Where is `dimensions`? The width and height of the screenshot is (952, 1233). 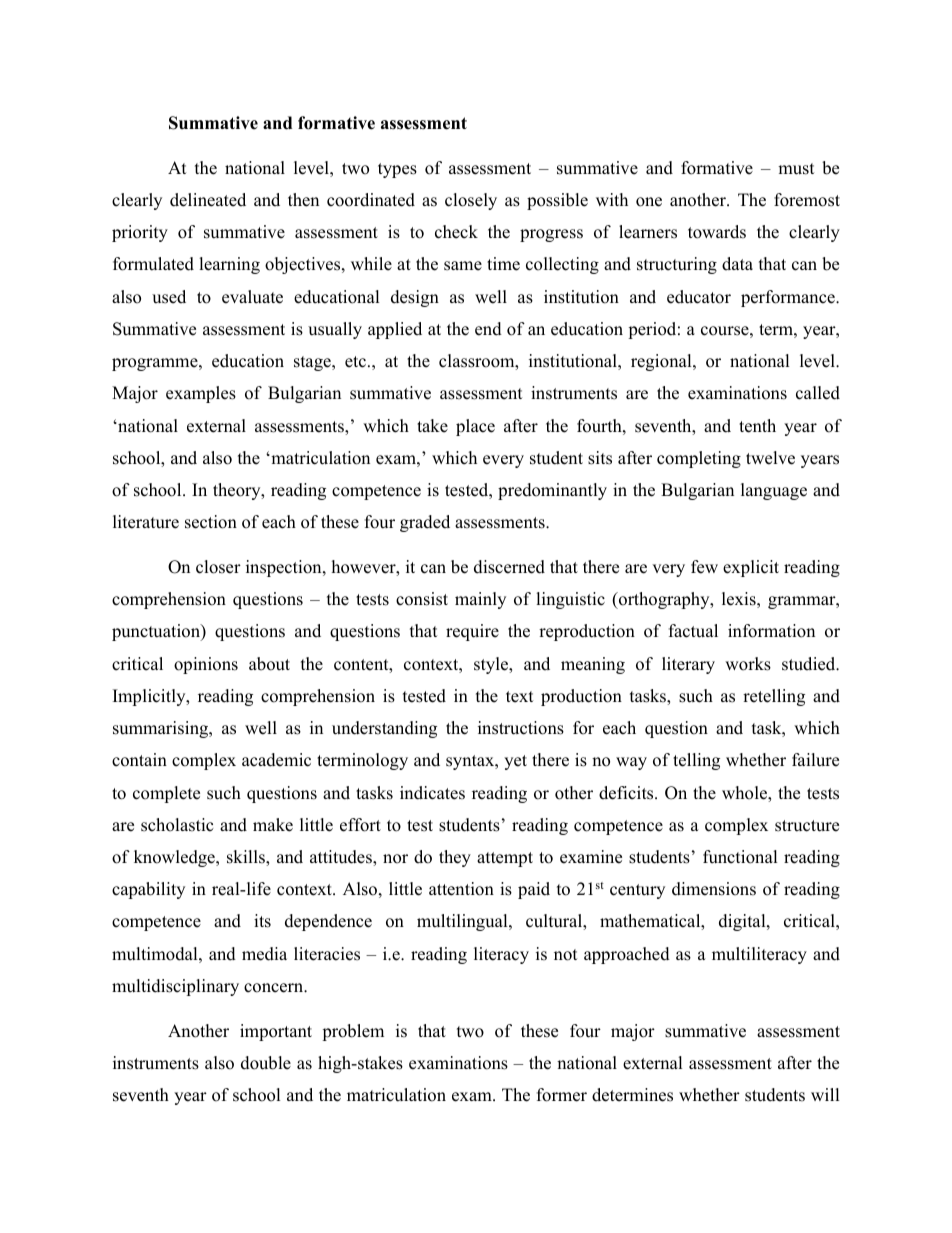
dimensions is located at coordinates (714, 889).
